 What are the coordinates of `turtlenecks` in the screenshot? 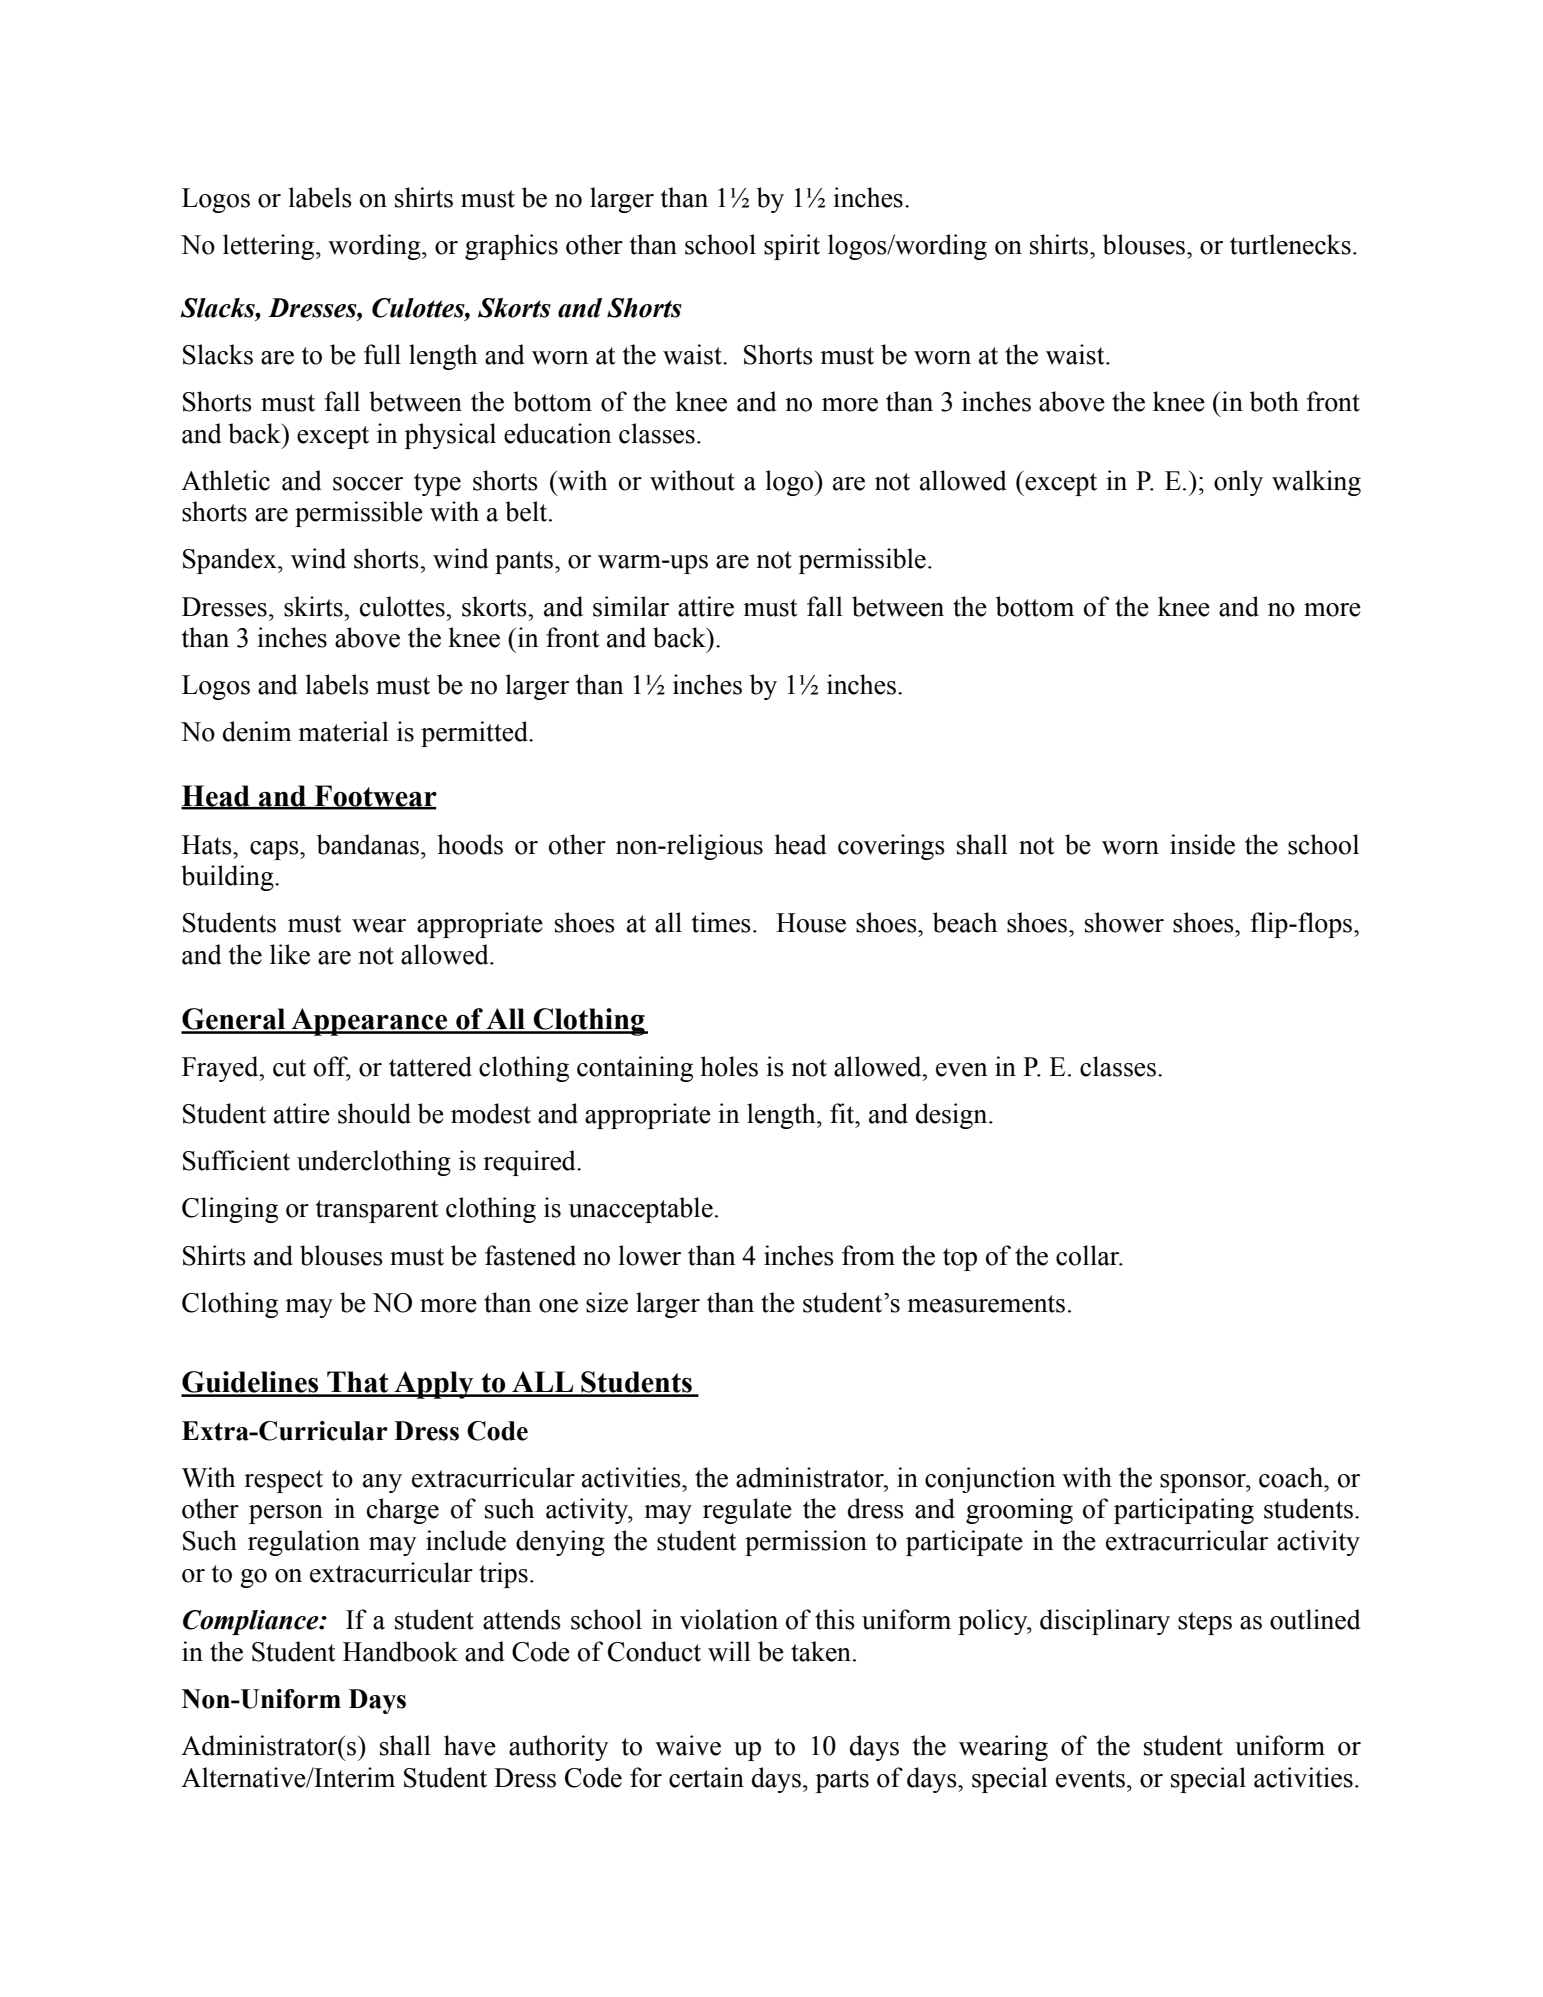 It's located at (1290, 244).
